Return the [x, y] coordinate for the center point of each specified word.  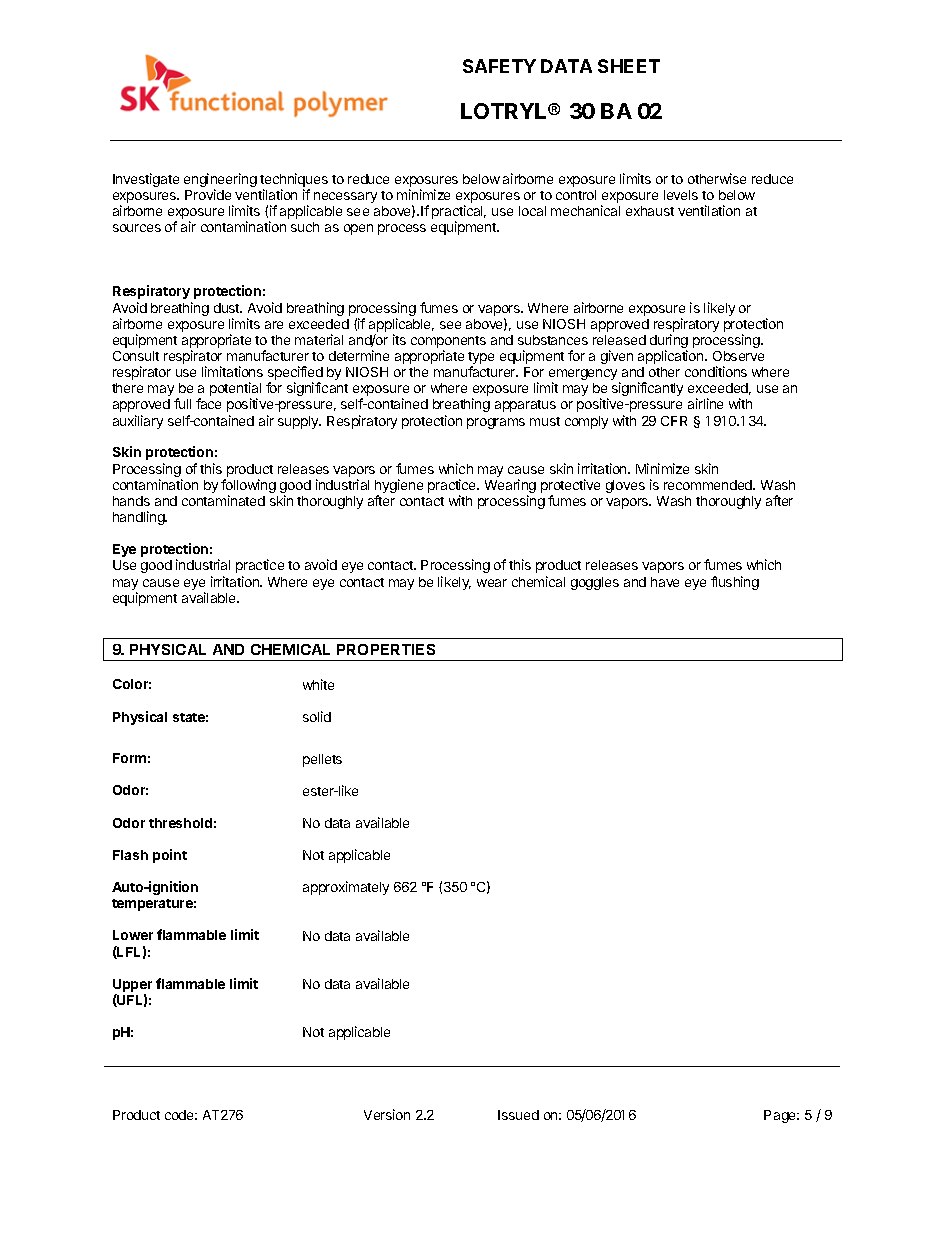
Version [387, 1114]
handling [140, 518]
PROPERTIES [386, 649]
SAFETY [499, 66]
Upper [132, 987]
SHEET [629, 66]
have [665, 582]
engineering [220, 181]
